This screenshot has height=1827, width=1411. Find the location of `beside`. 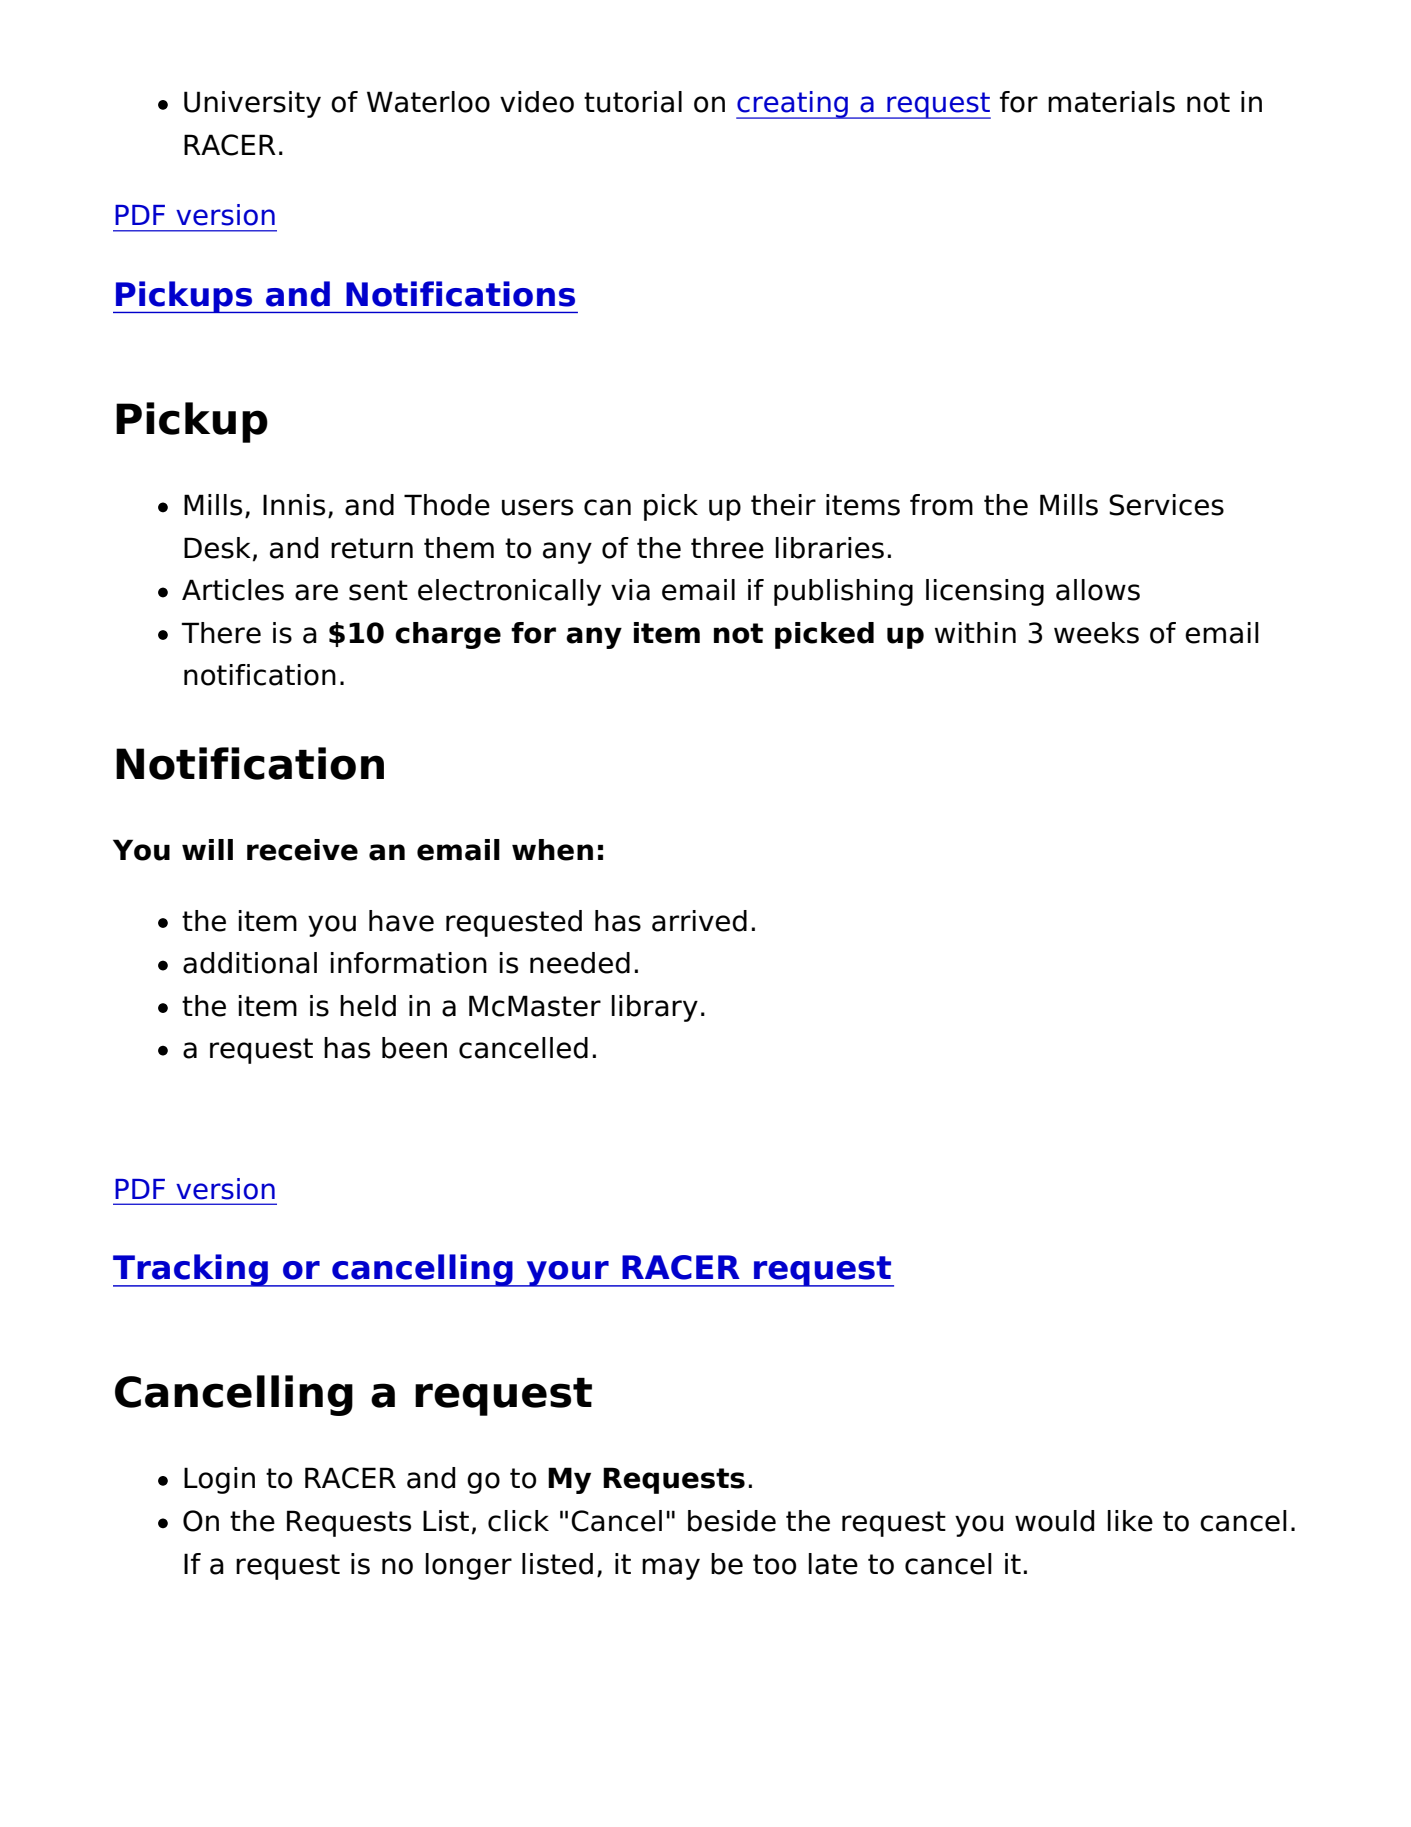

beside is located at coordinates (732, 1521).
